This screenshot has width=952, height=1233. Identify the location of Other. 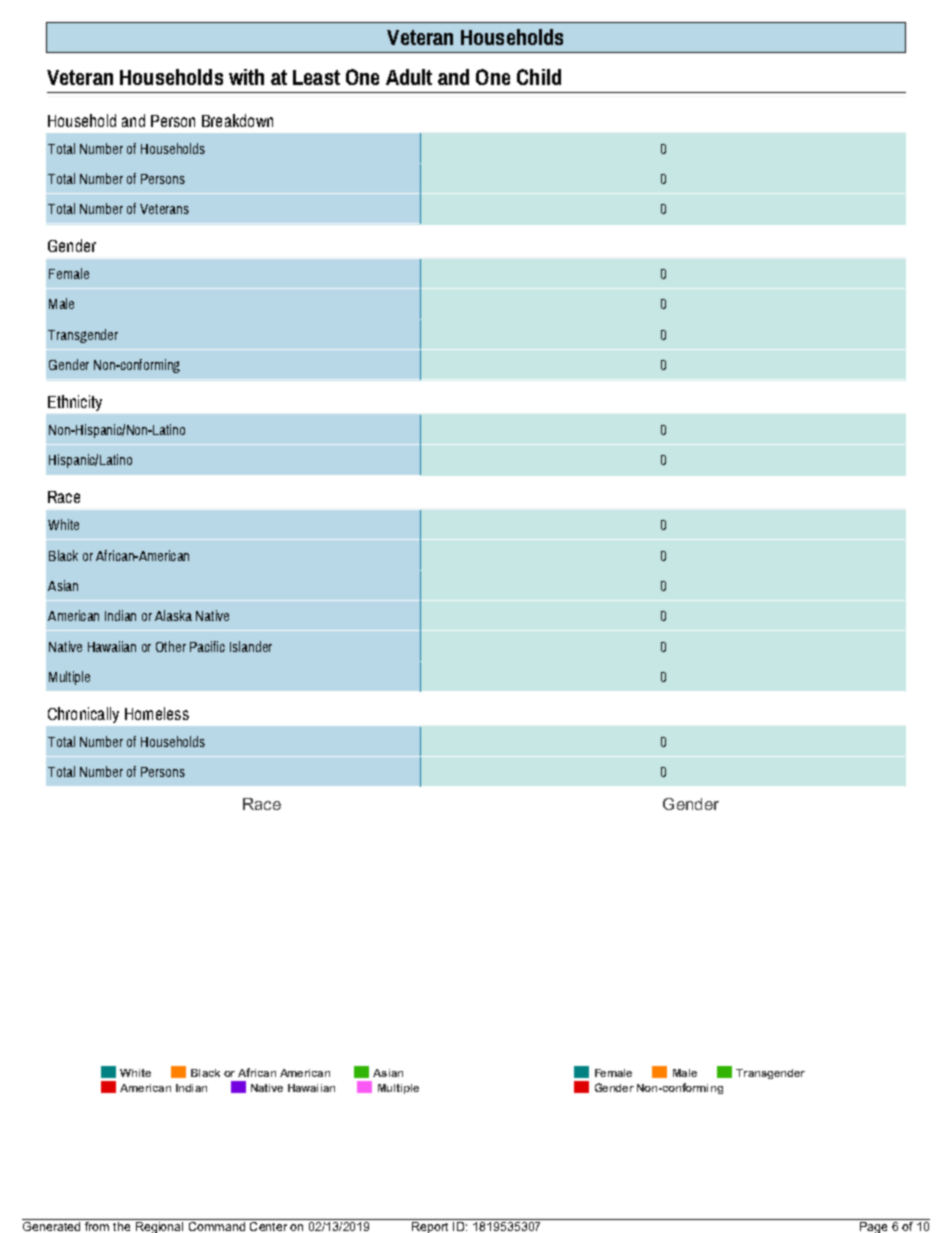
(171, 646).
